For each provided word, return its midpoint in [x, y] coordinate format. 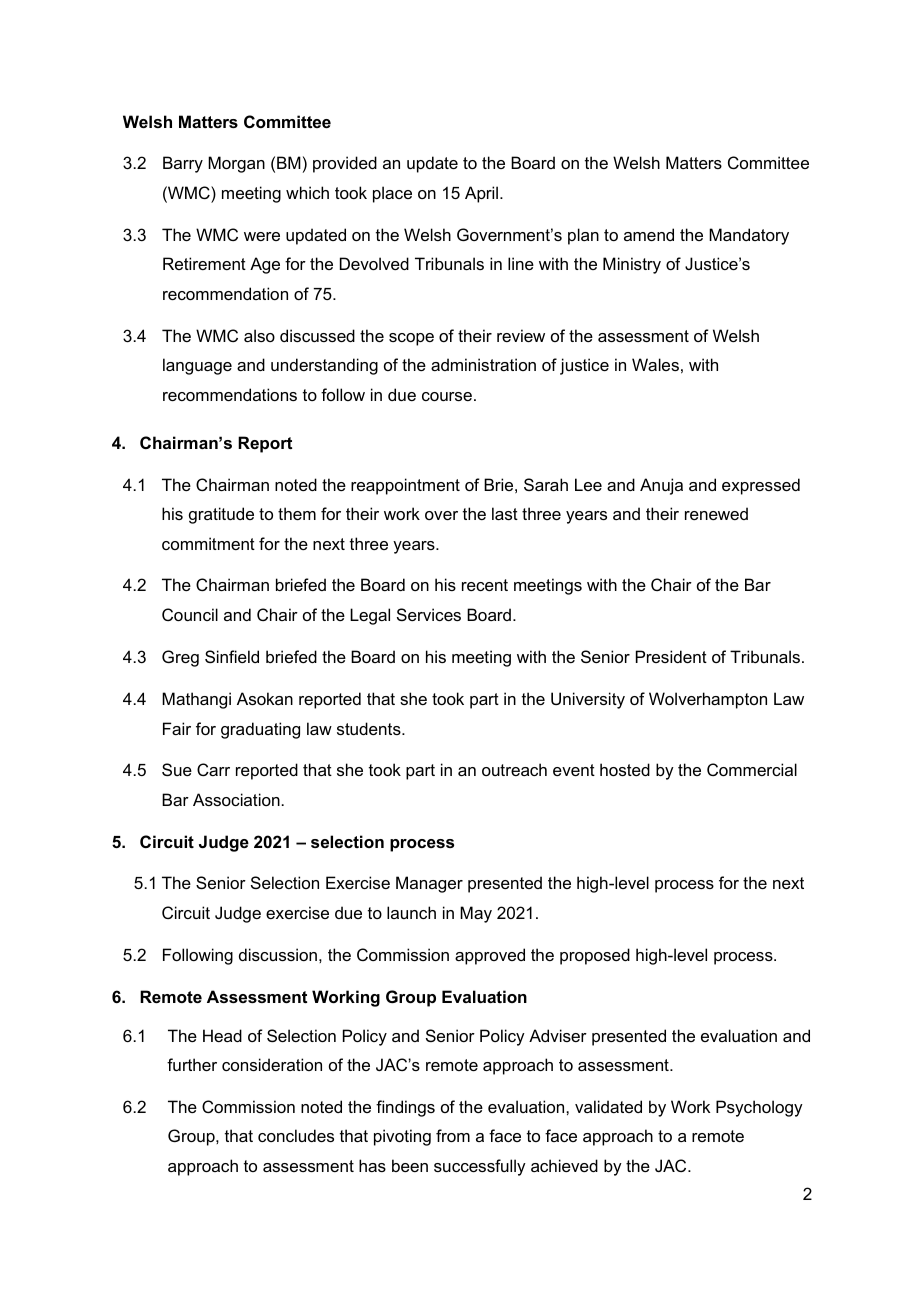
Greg [180, 658]
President [671, 656]
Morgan [236, 164]
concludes [296, 1135]
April [481, 194]
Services [429, 614]
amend [649, 234]
